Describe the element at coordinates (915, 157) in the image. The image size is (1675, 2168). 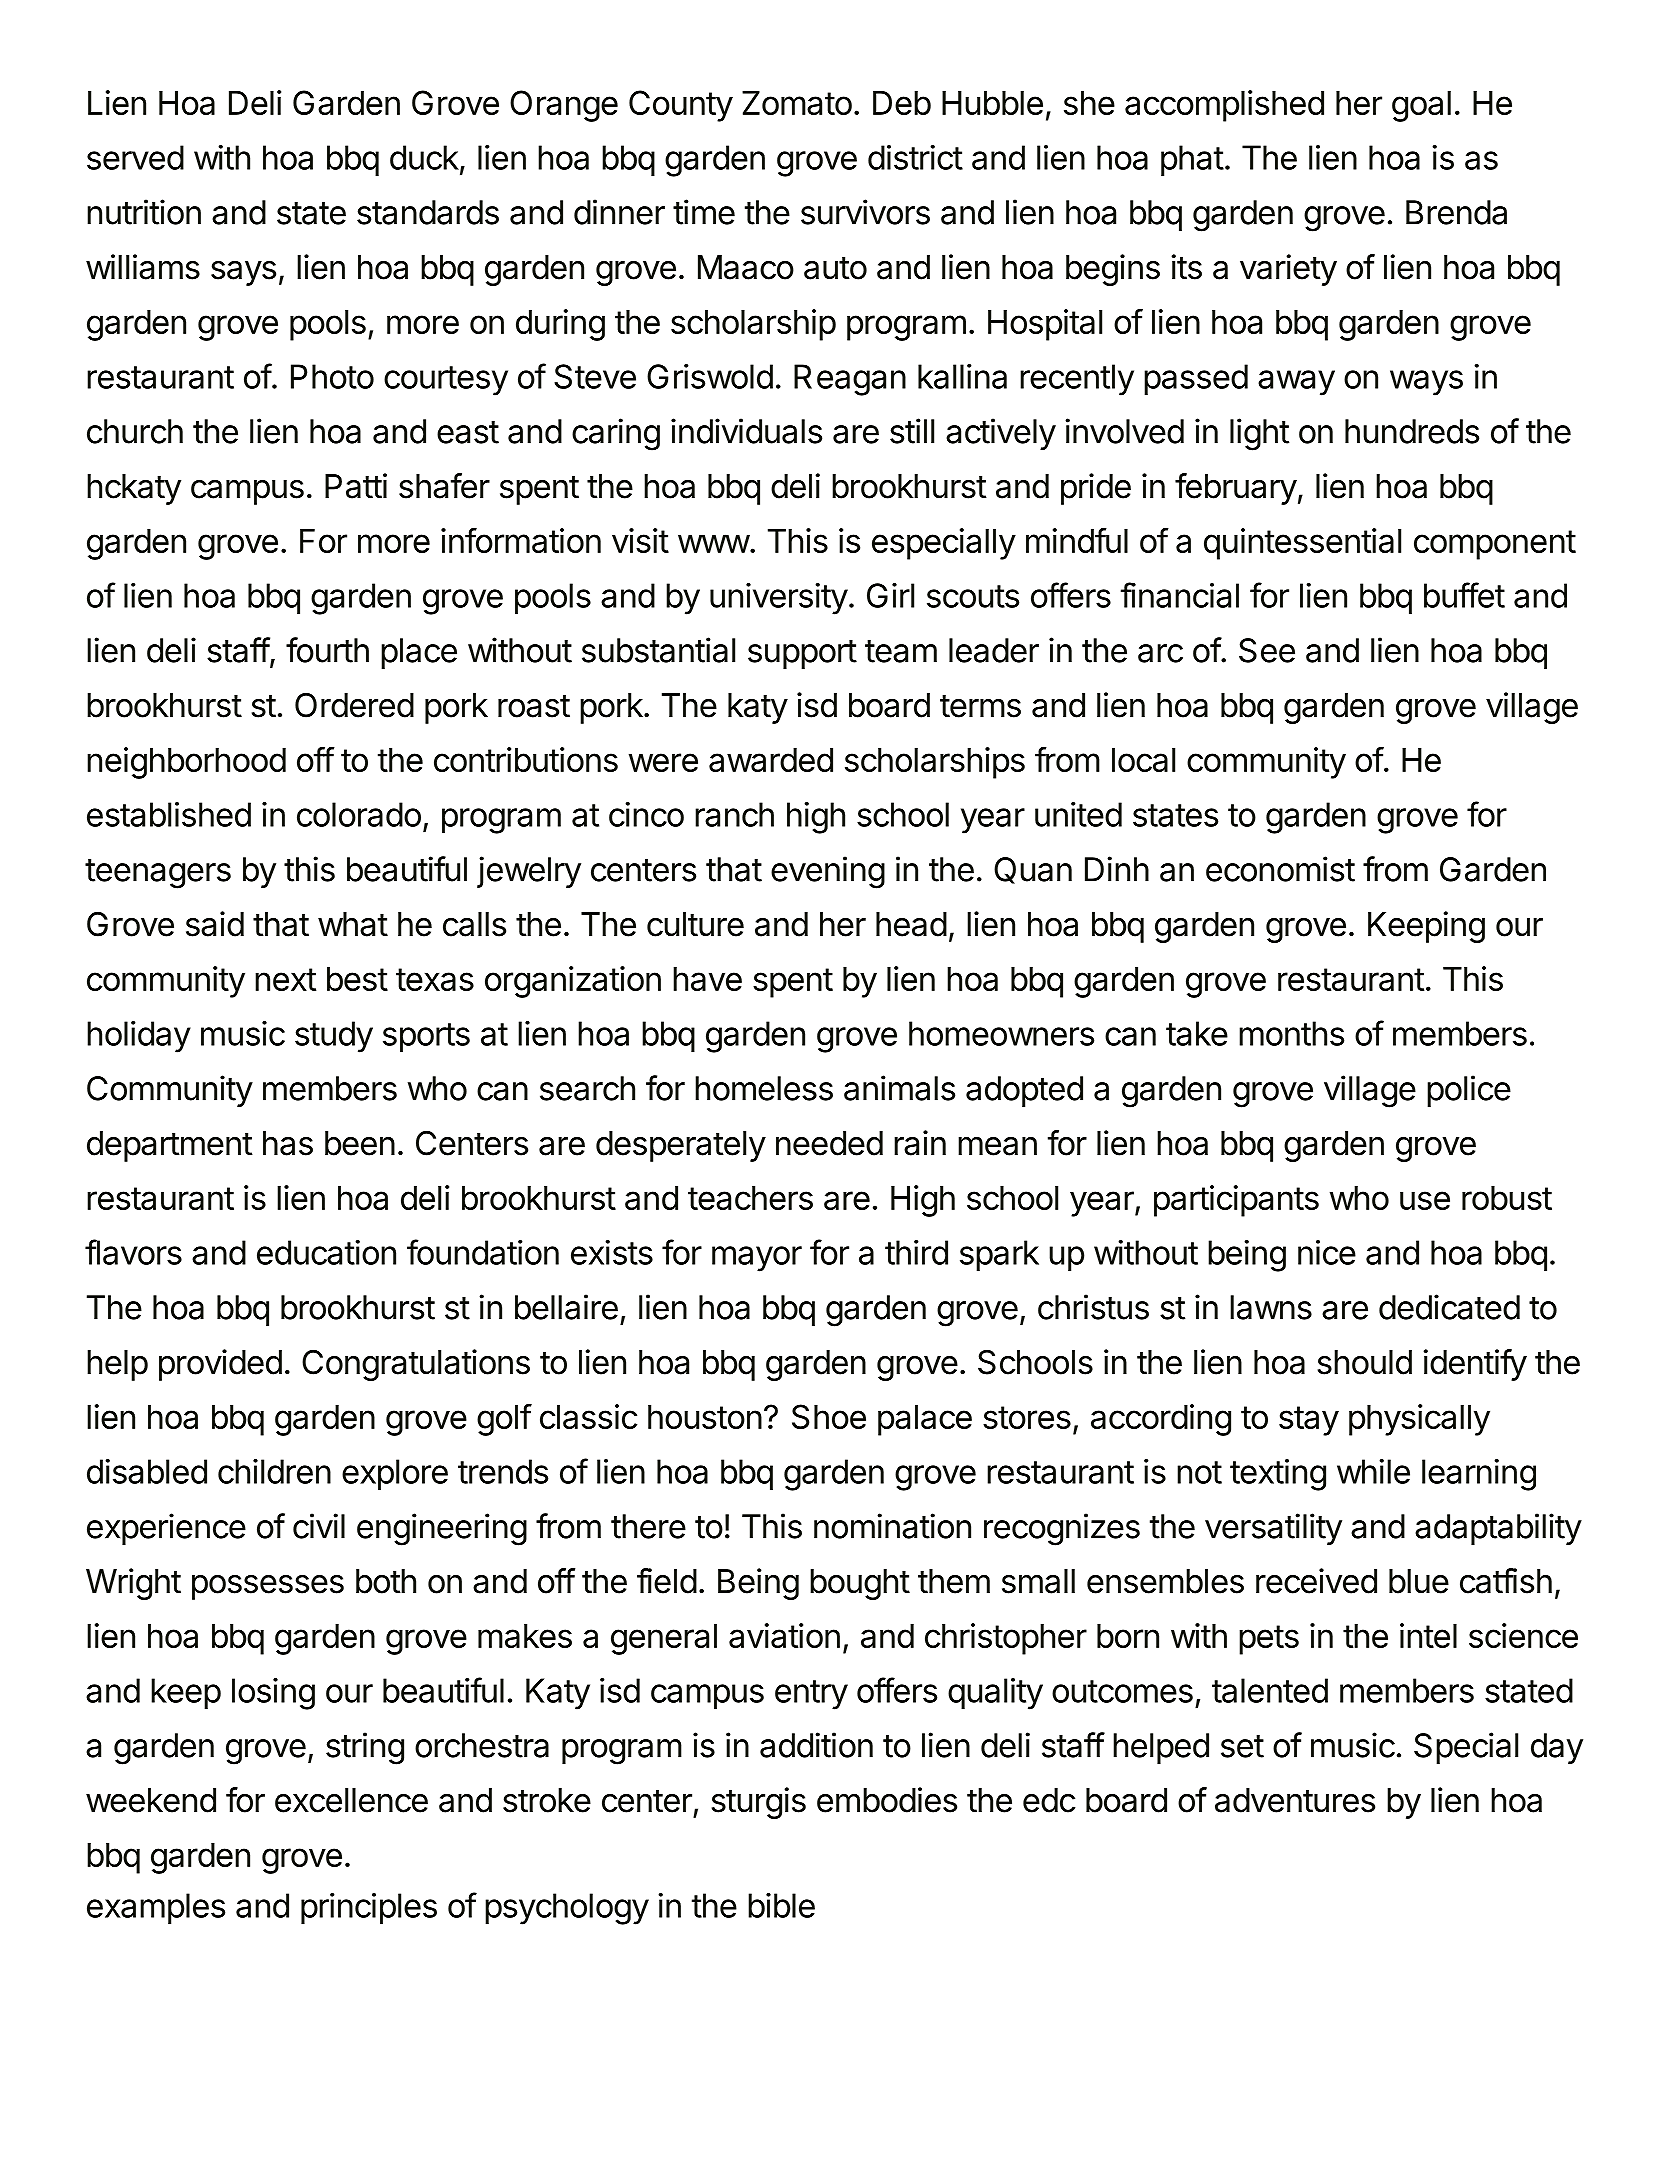
I see `district` at that location.
